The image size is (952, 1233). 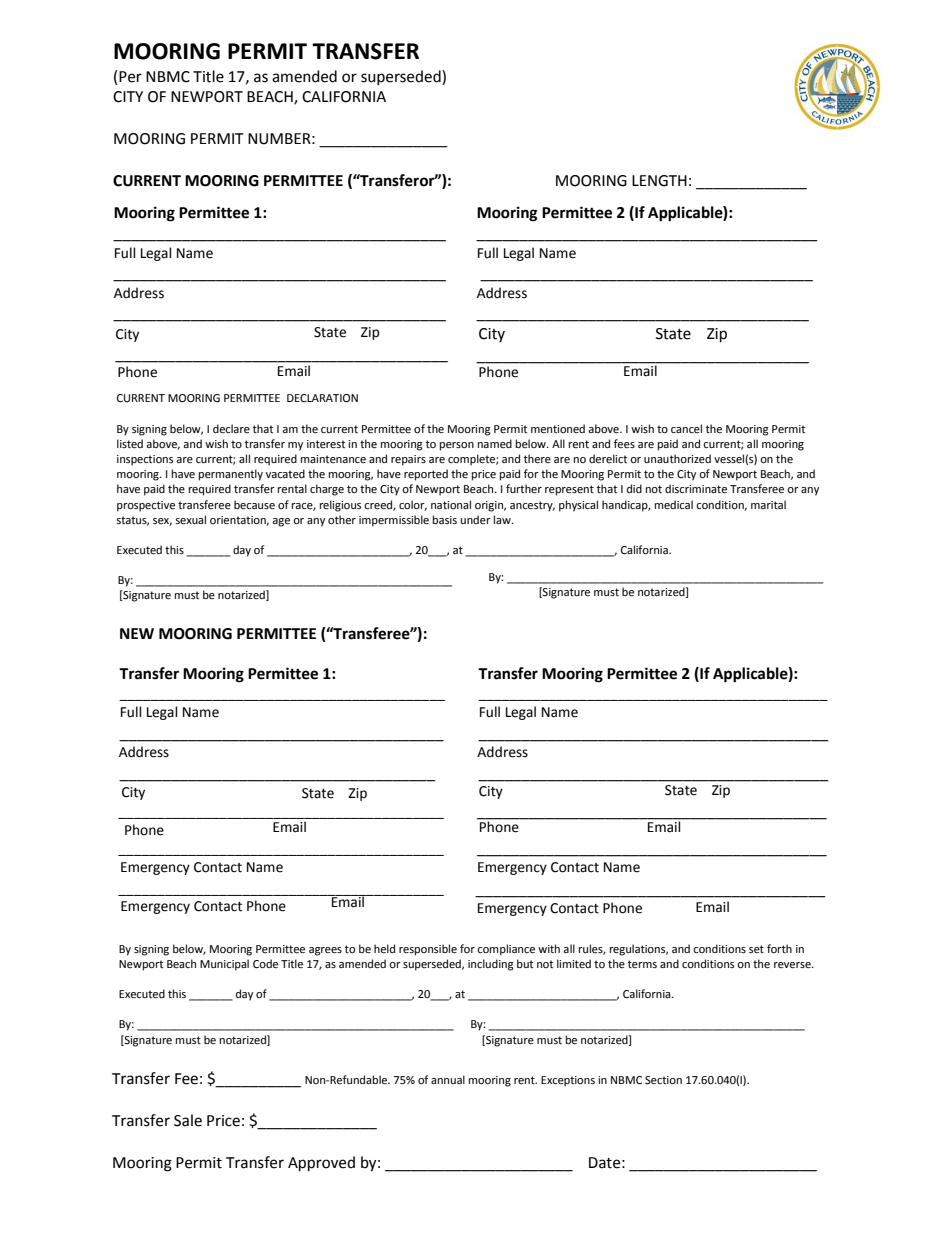 What do you see at coordinates (231, 429) in the screenshot?
I see `declare` at bounding box center [231, 429].
